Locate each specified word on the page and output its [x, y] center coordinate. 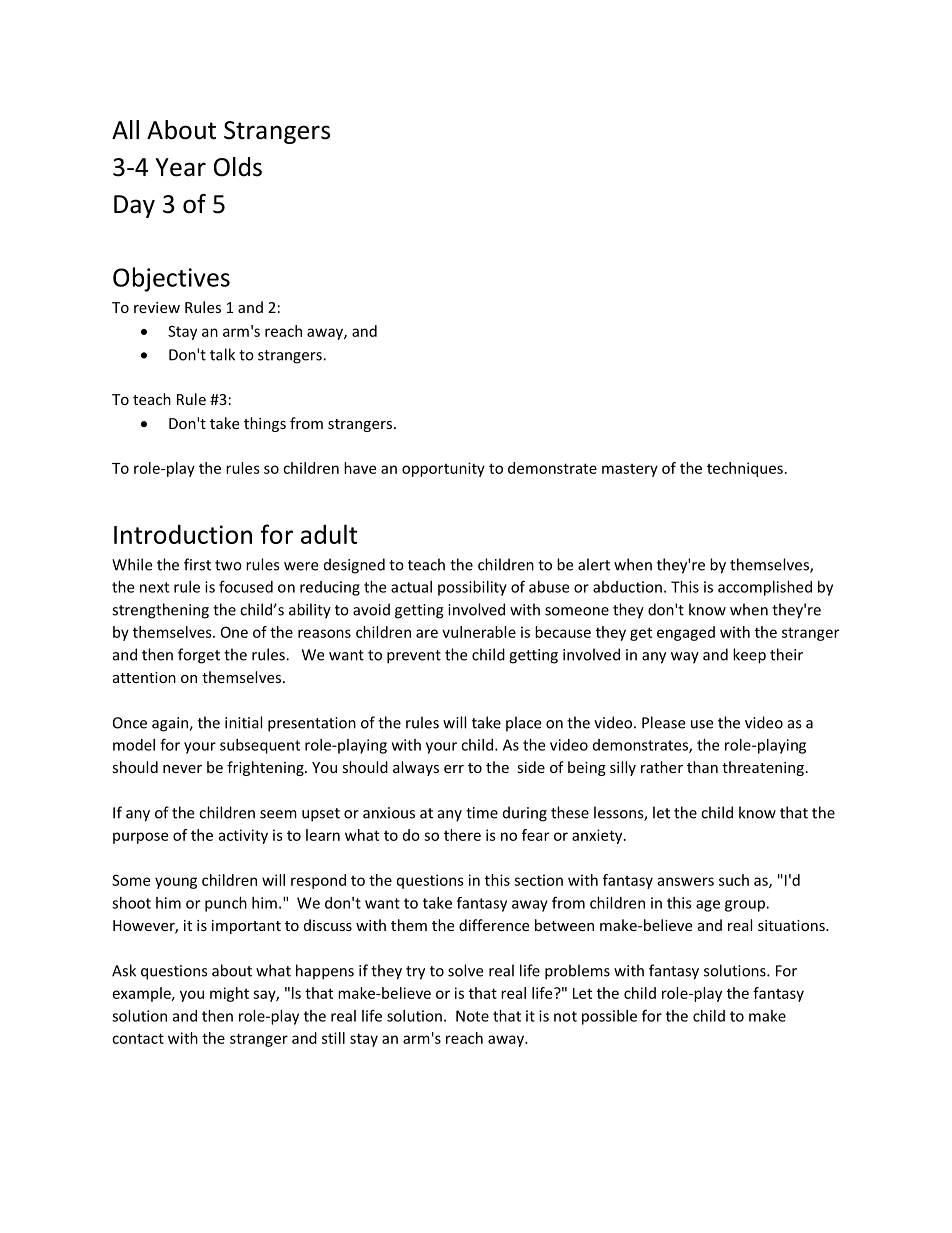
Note [472, 1016]
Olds [238, 167]
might [229, 994]
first [197, 564]
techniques [745, 469]
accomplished [765, 588]
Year [181, 167]
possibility [472, 588]
